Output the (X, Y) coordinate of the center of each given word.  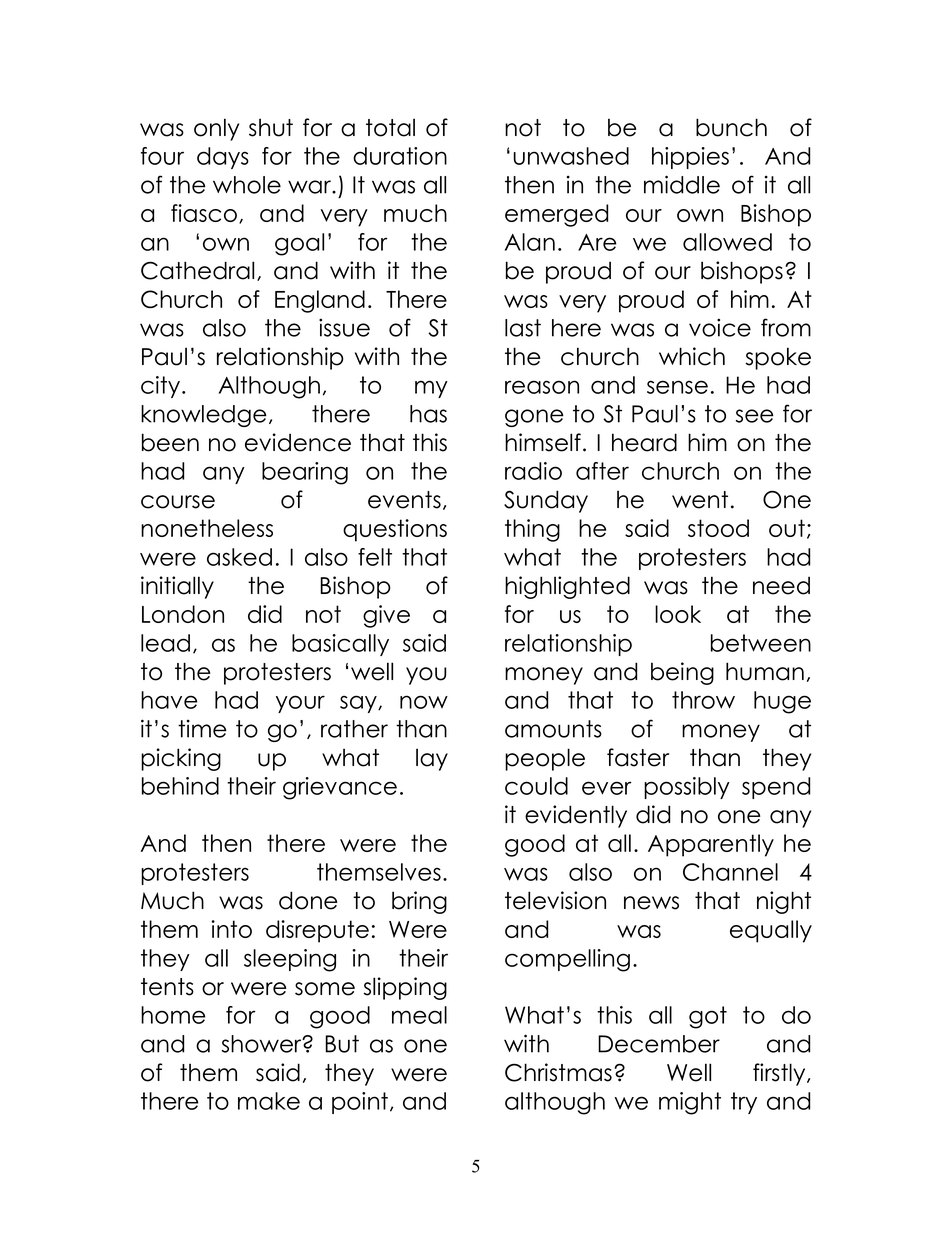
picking (181, 759)
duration (400, 156)
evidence (298, 442)
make (269, 1101)
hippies (690, 158)
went (700, 500)
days (223, 158)
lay (432, 759)
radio (533, 471)
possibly (687, 788)
